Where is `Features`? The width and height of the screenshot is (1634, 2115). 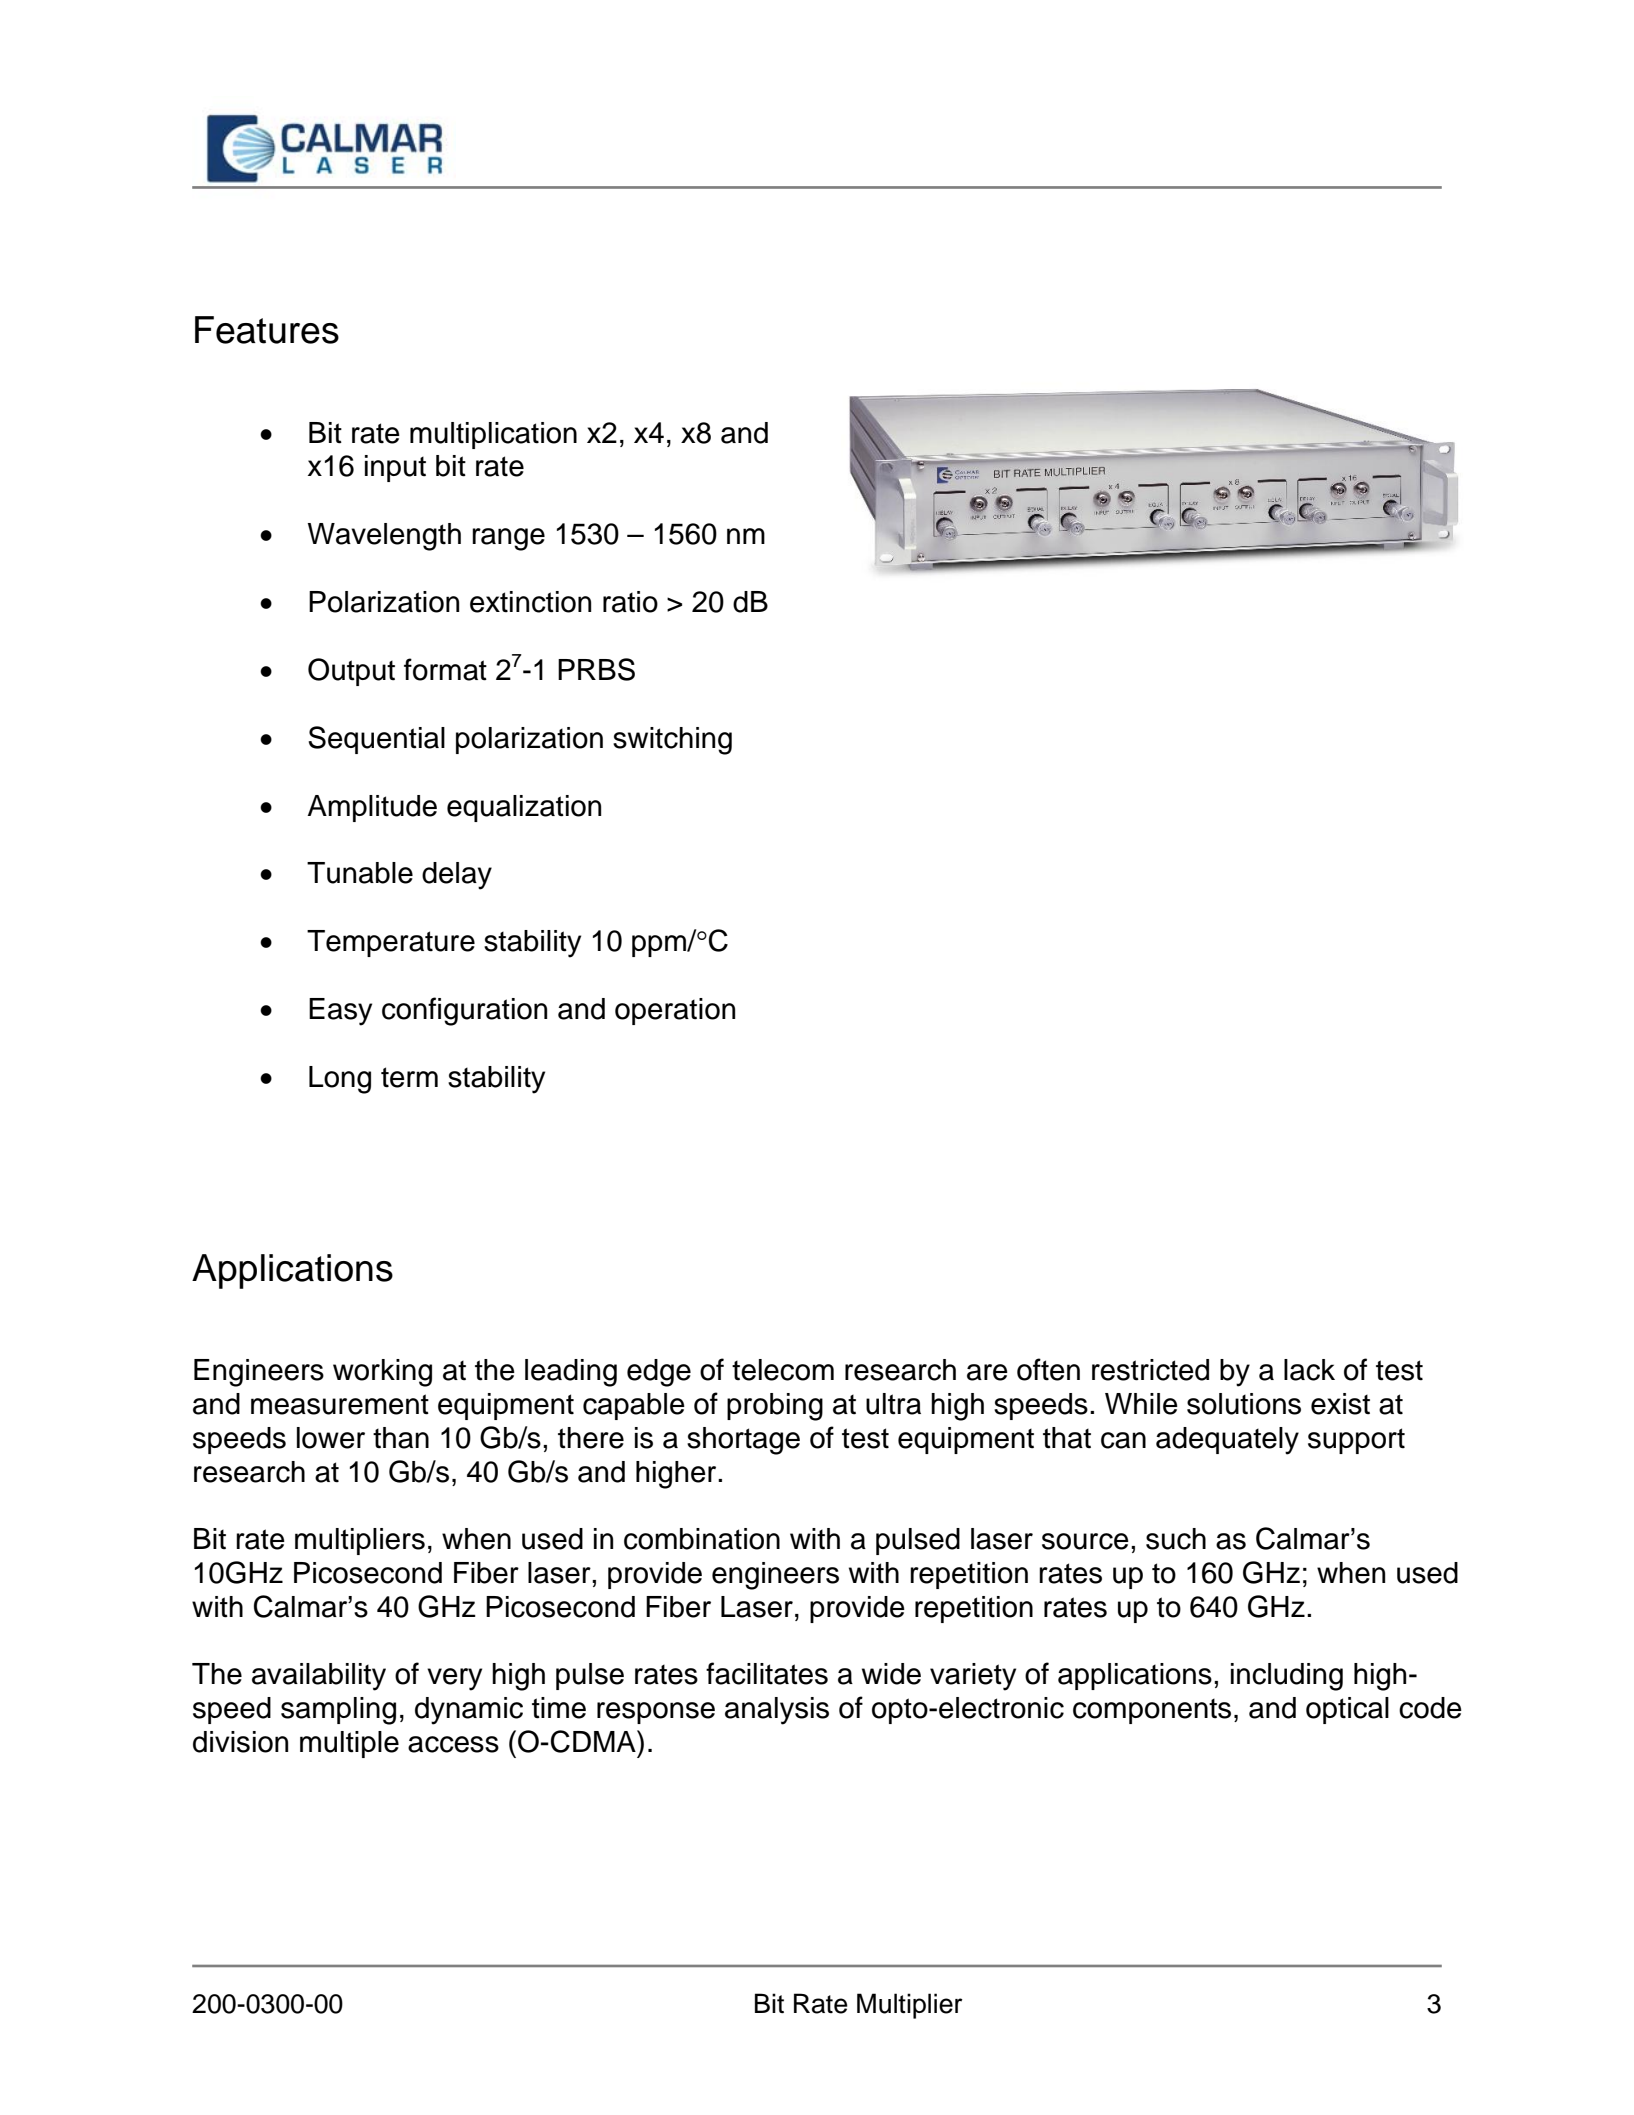
Features is located at coordinates (267, 330).
